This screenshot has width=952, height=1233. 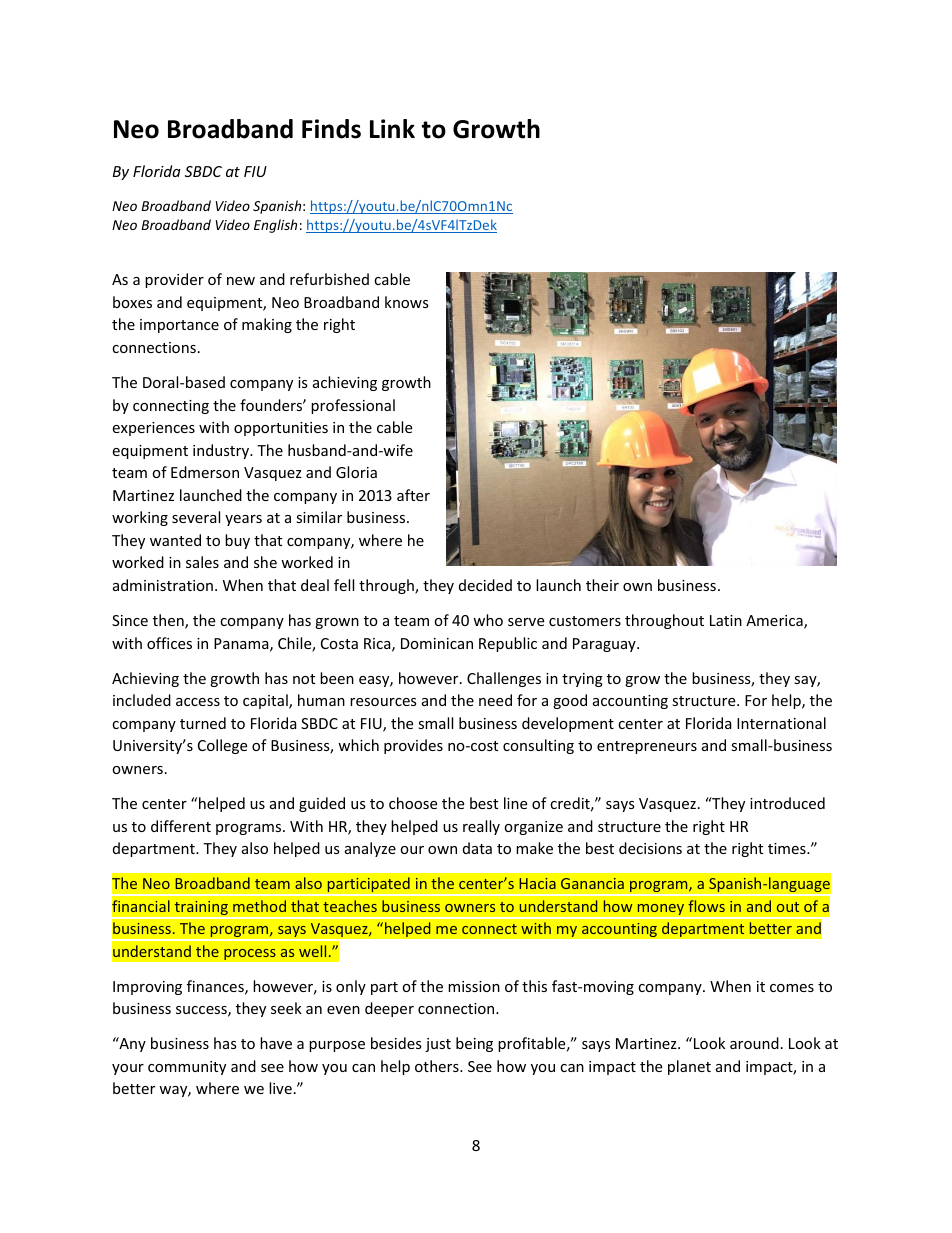 What do you see at coordinates (222, 451) in the screenshot?
I see `industry` at bounding box center [222, 451].
